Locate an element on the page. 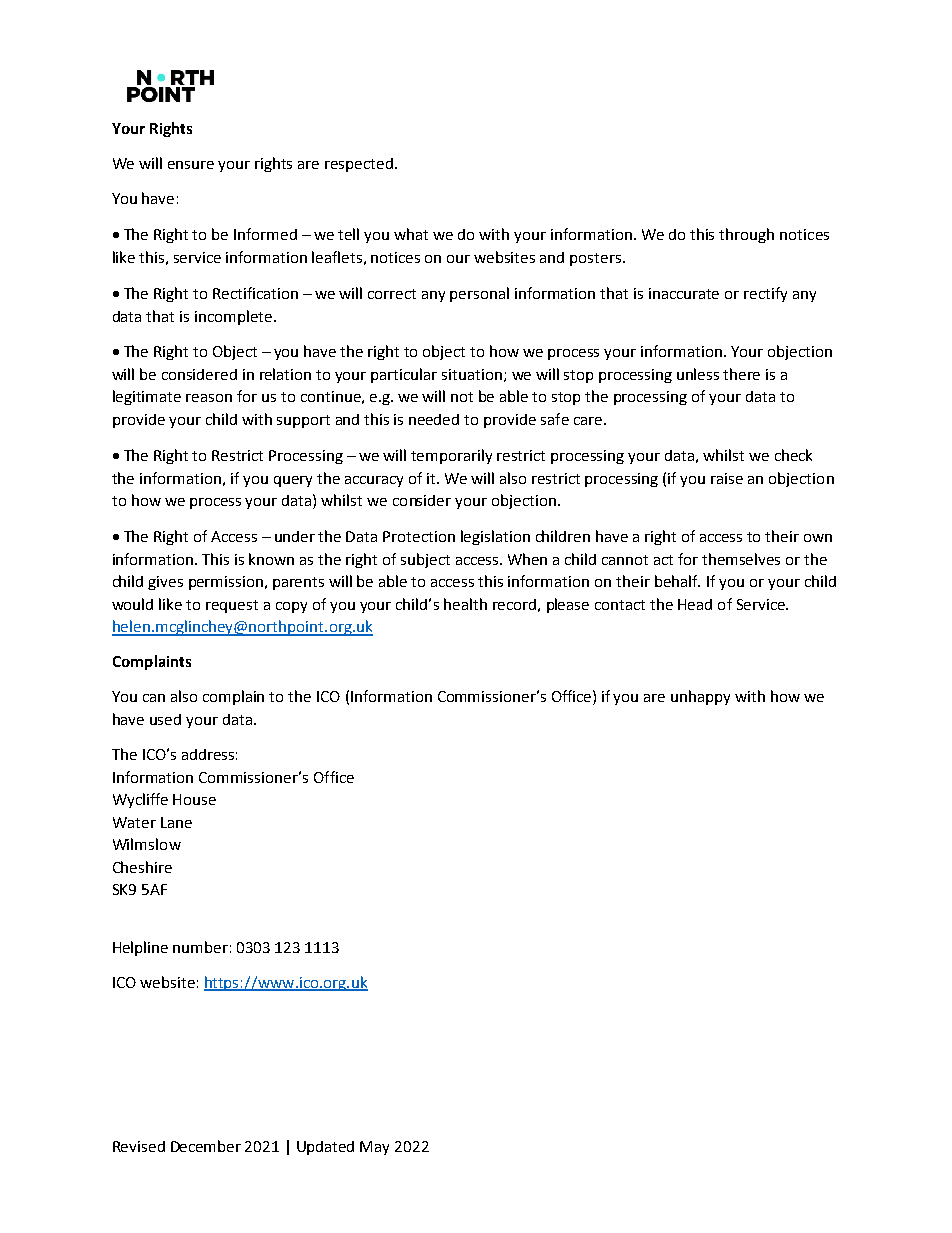 Image resolution: width=952 pixels, height=1233 pixels. unhappy is located at coordinates (700, 697).
